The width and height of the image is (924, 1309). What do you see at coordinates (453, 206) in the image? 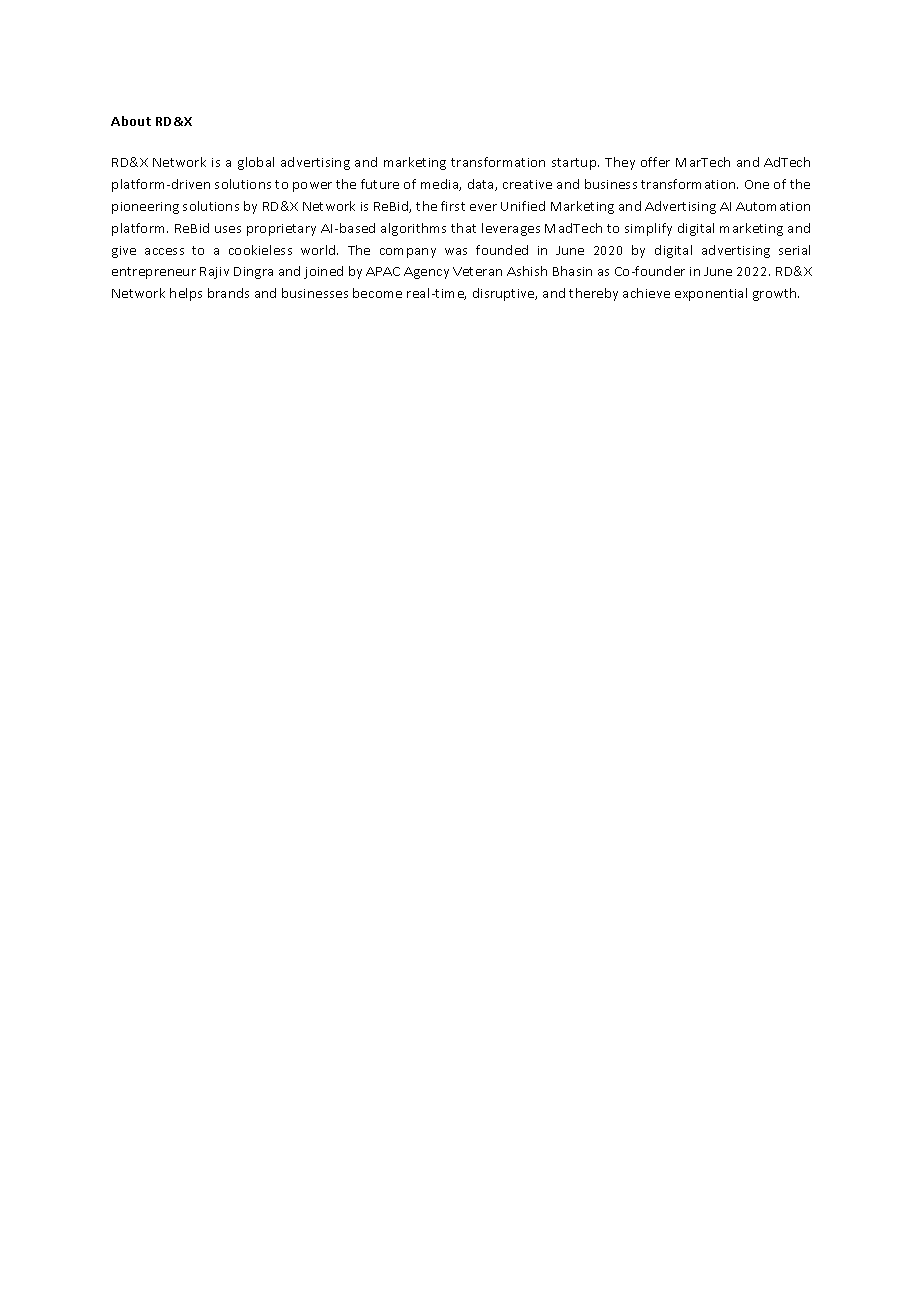
I see `first` at bounding box center [453, 206].
